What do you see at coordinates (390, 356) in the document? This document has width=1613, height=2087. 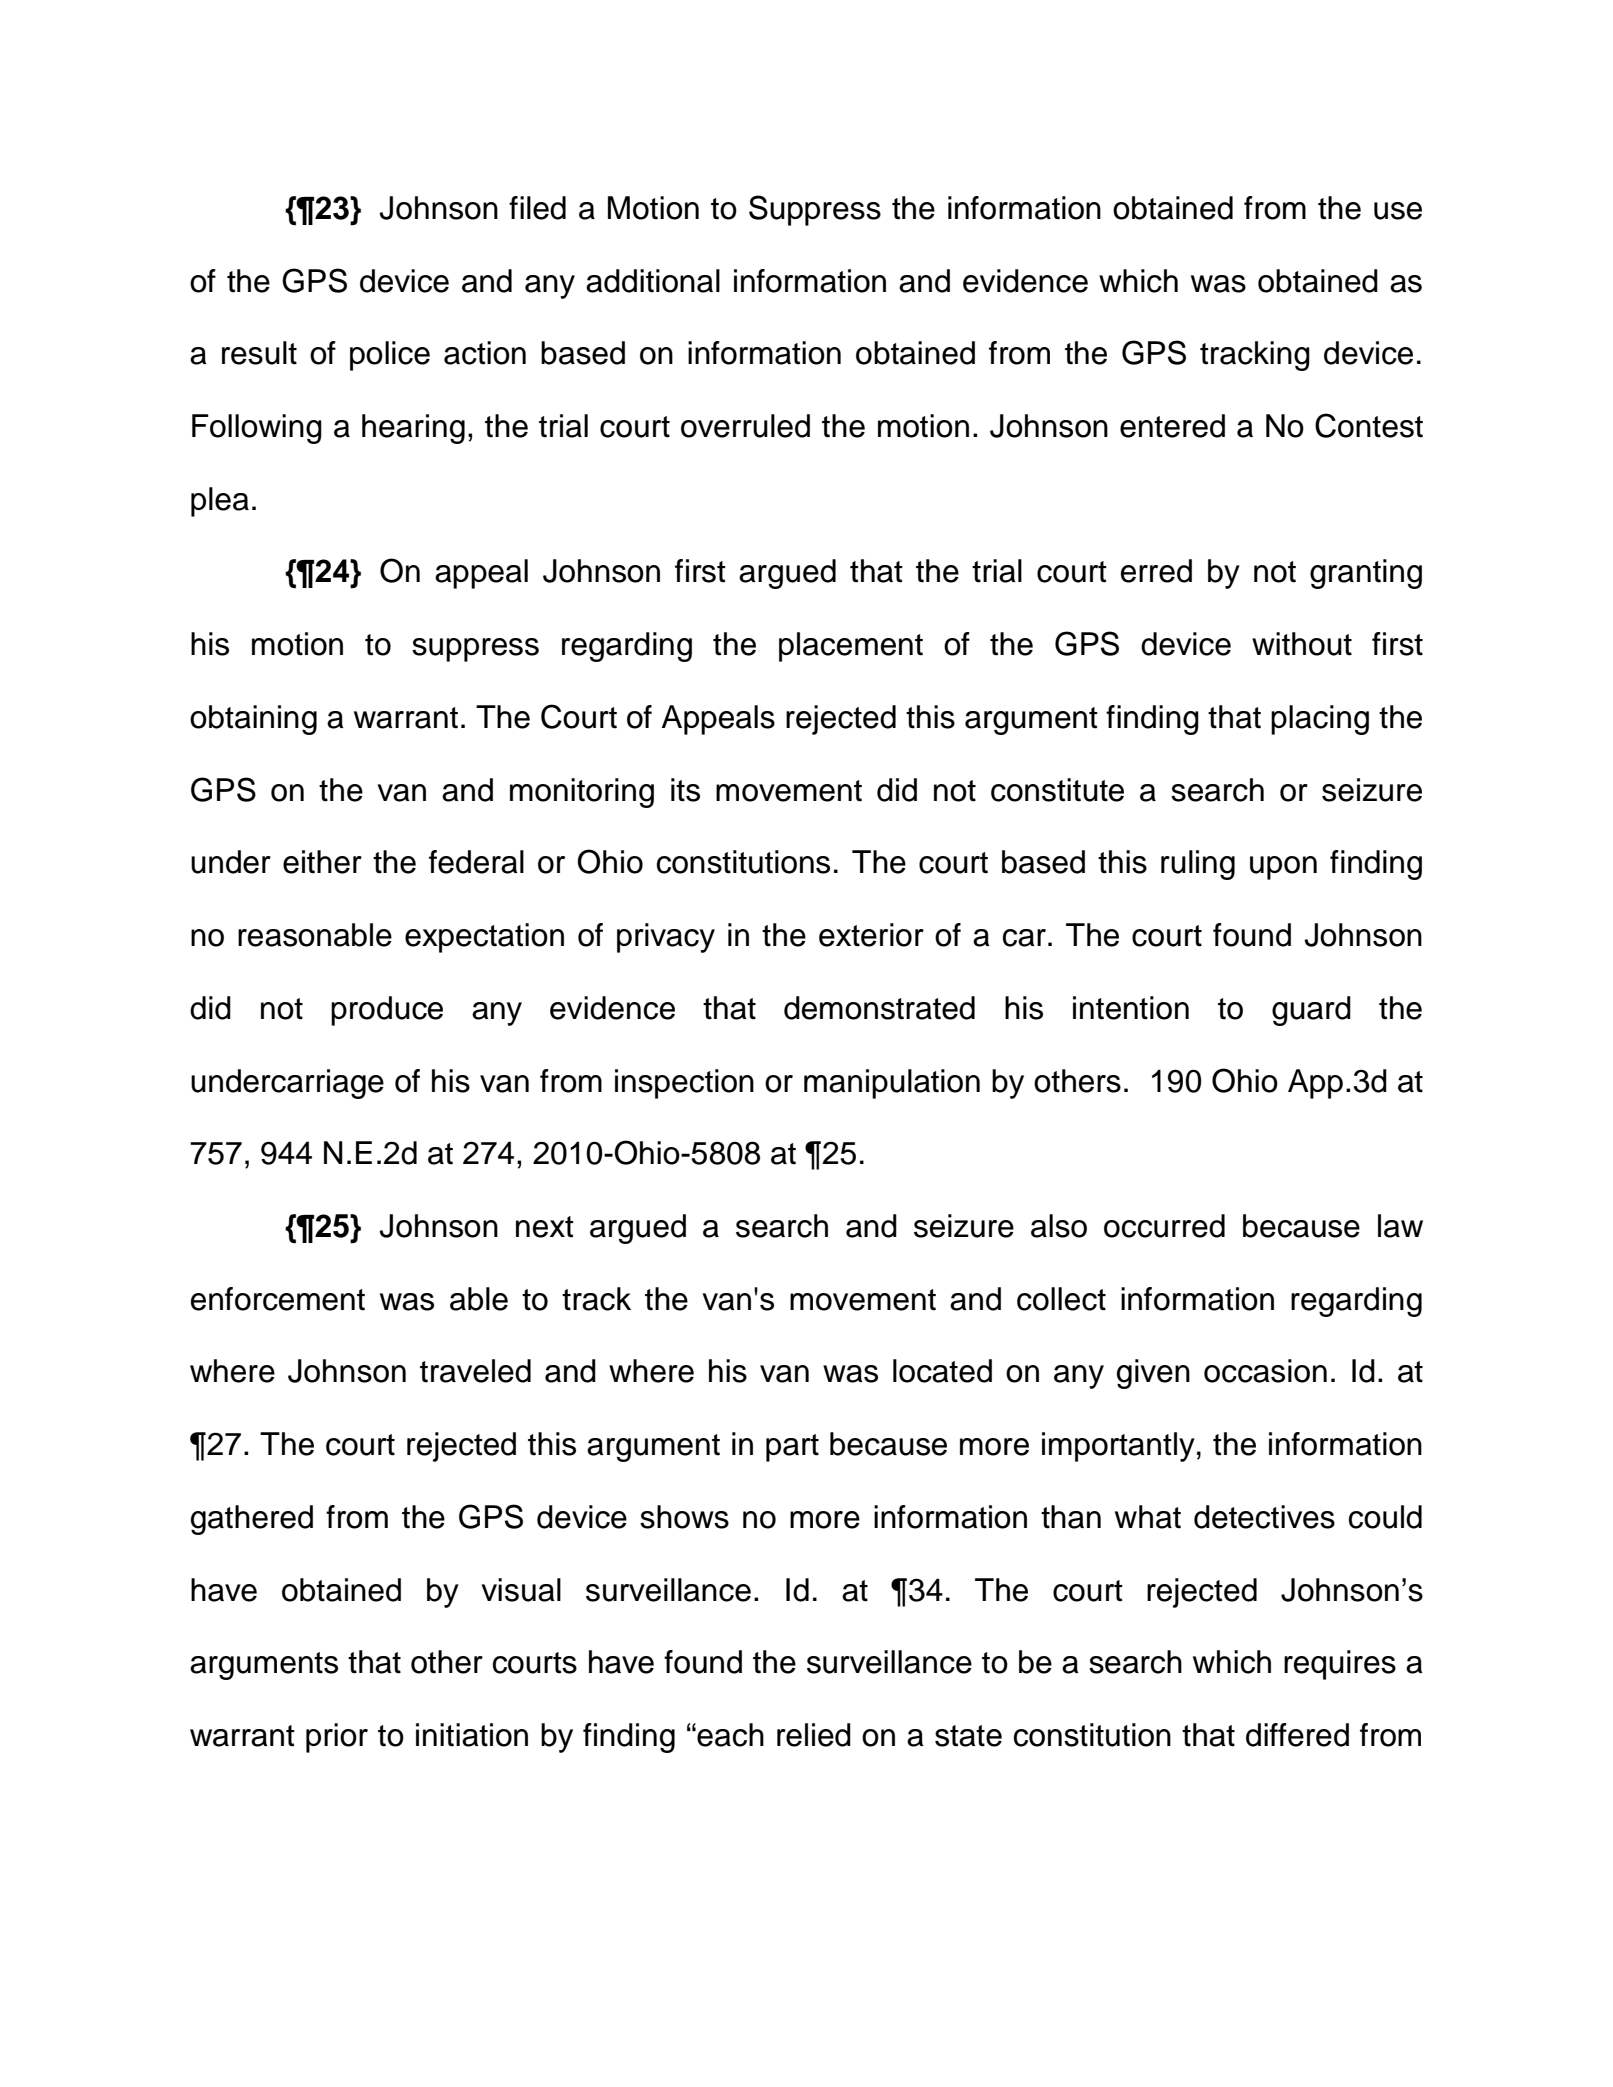 I see `police` at bounding box center [390, 356].
